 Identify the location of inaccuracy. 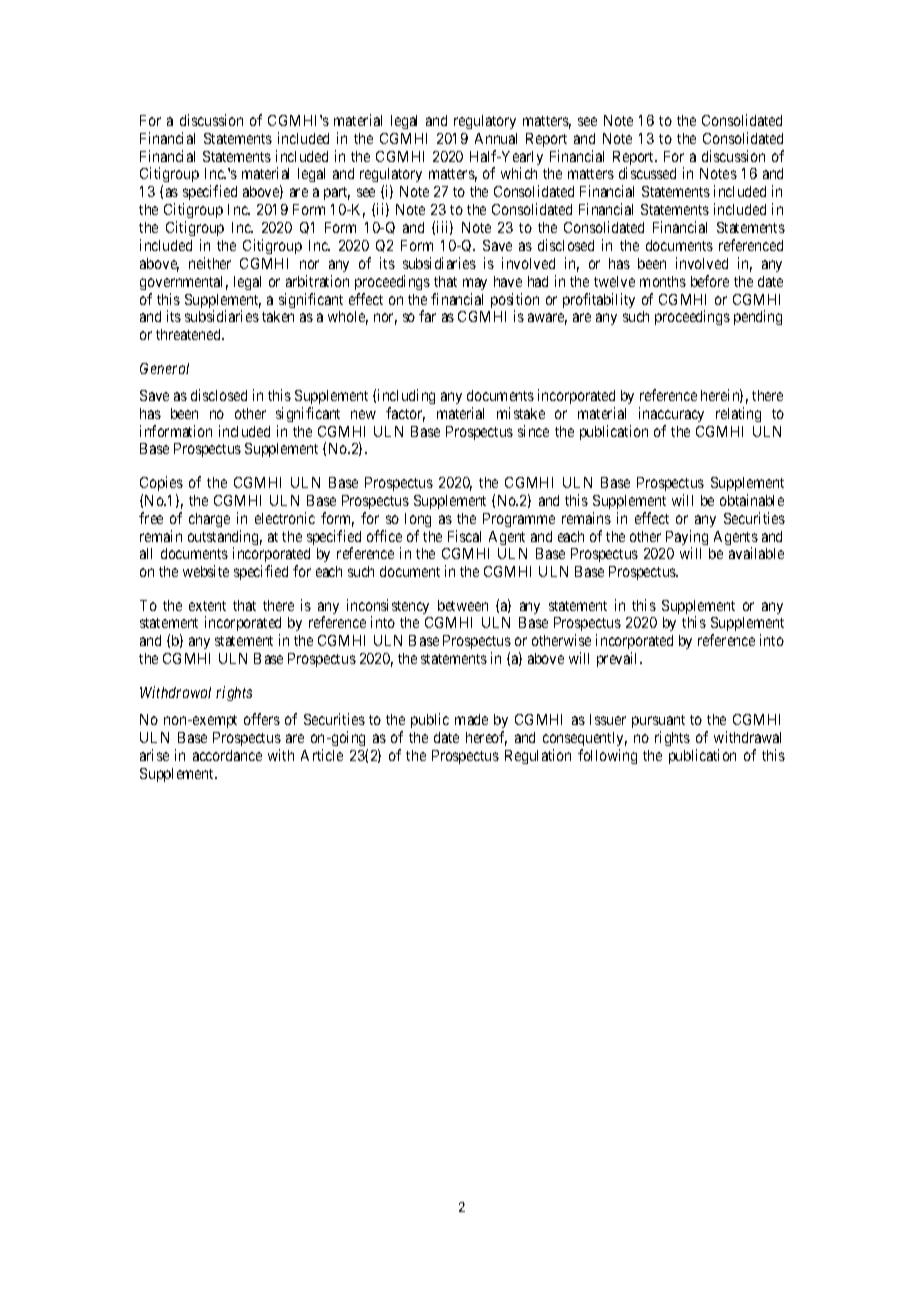
(671, 414).
